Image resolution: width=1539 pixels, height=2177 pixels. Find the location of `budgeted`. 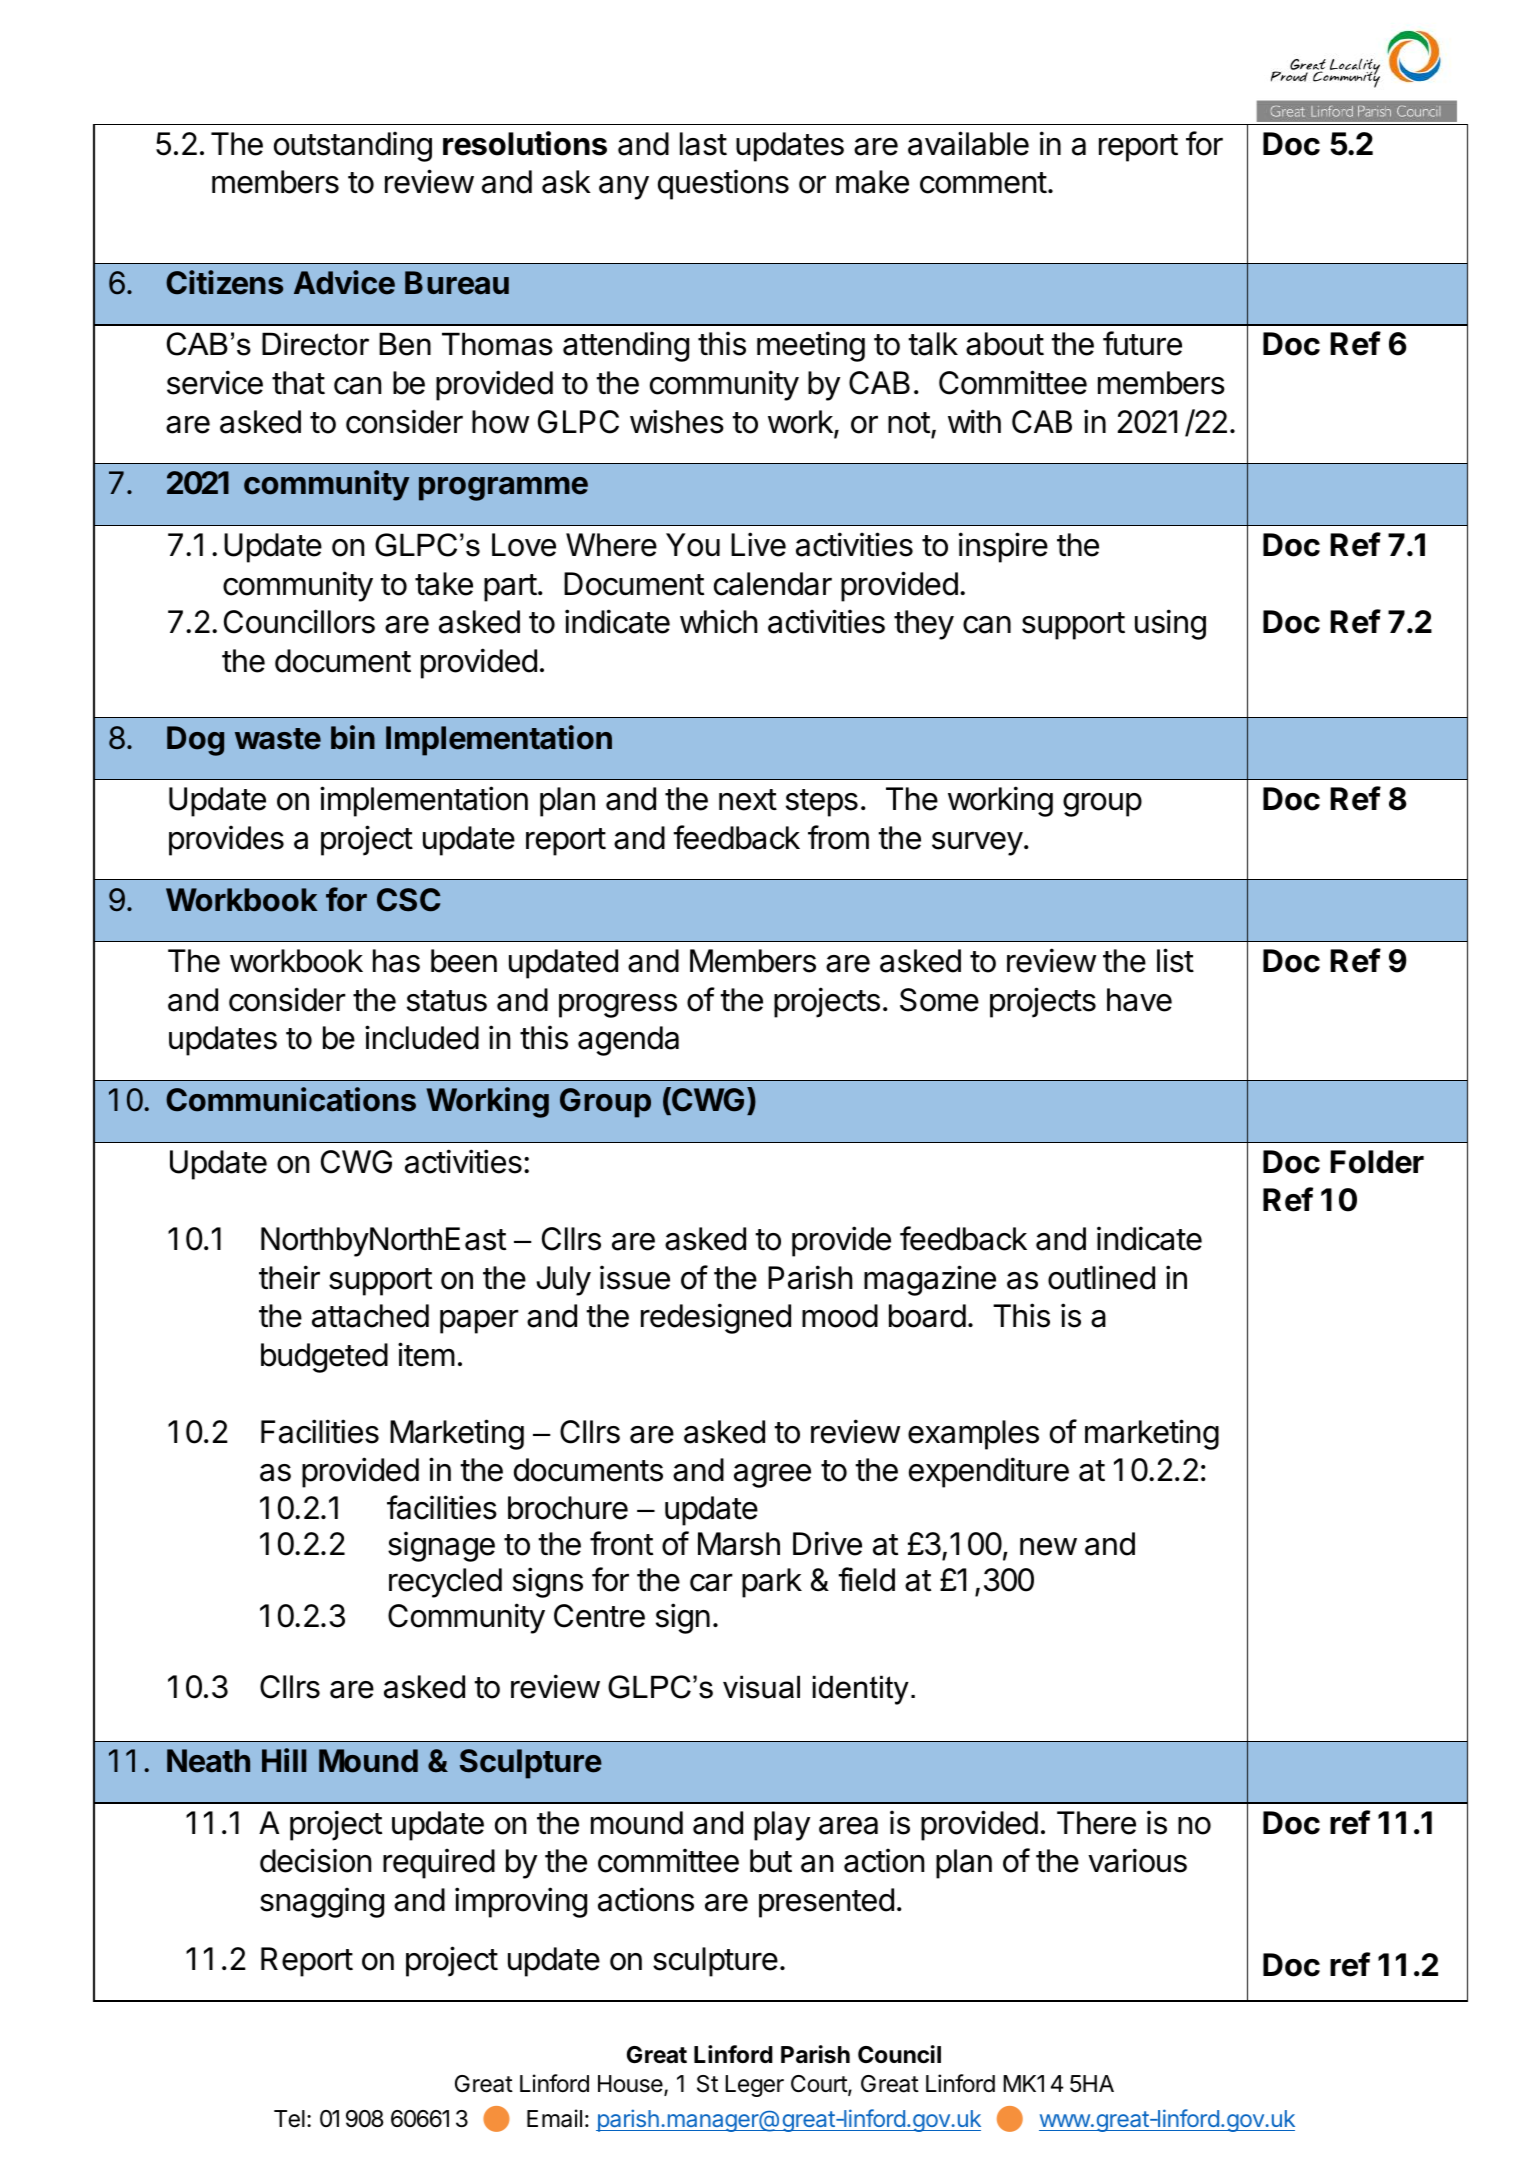

budgeted is located at coordinates (324, 1358).
